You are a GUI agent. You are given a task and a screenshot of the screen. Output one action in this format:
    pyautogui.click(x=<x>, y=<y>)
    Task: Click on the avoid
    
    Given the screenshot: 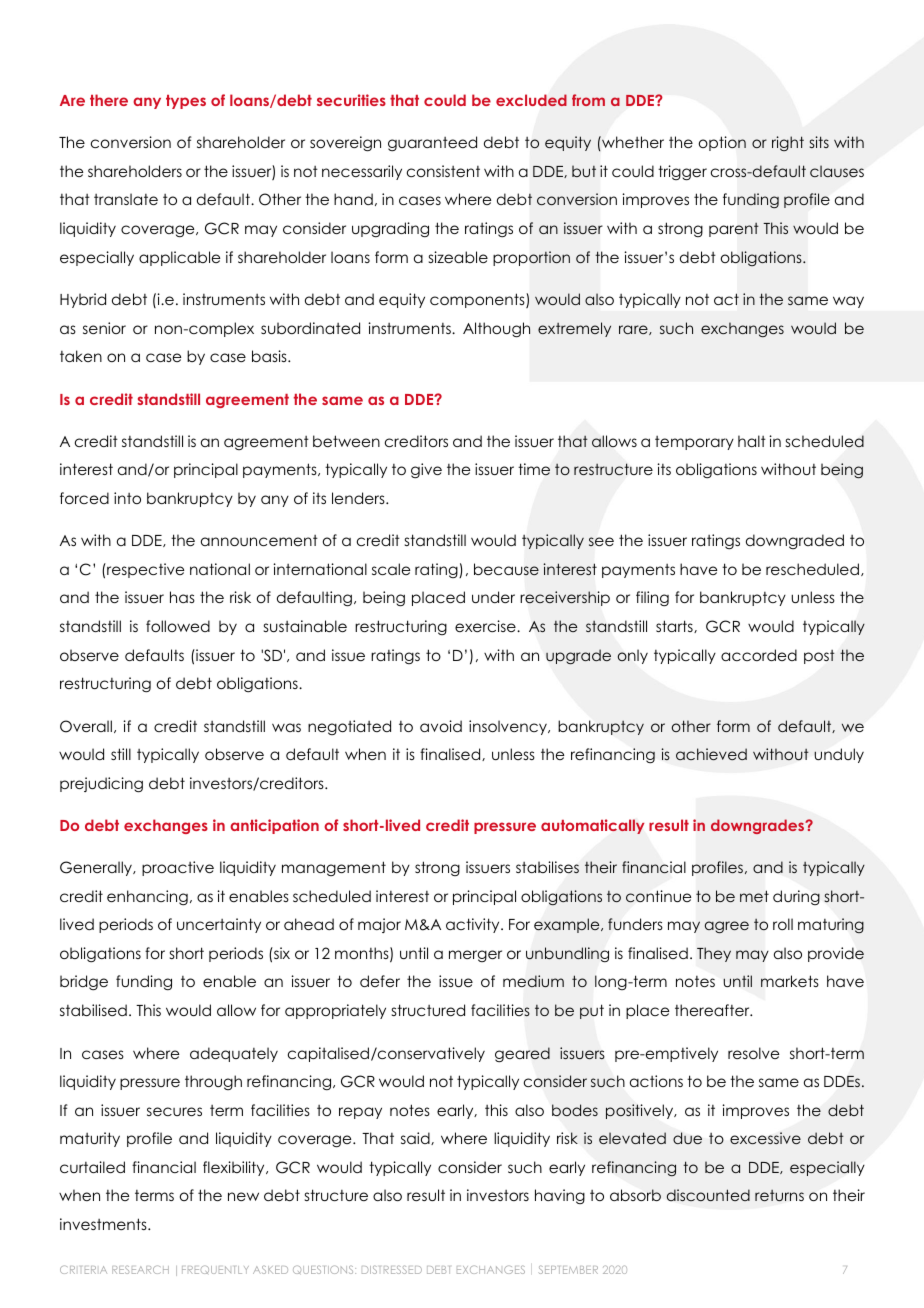 What is the action you would take?
    pyautogui.click(x=441, y=726)
